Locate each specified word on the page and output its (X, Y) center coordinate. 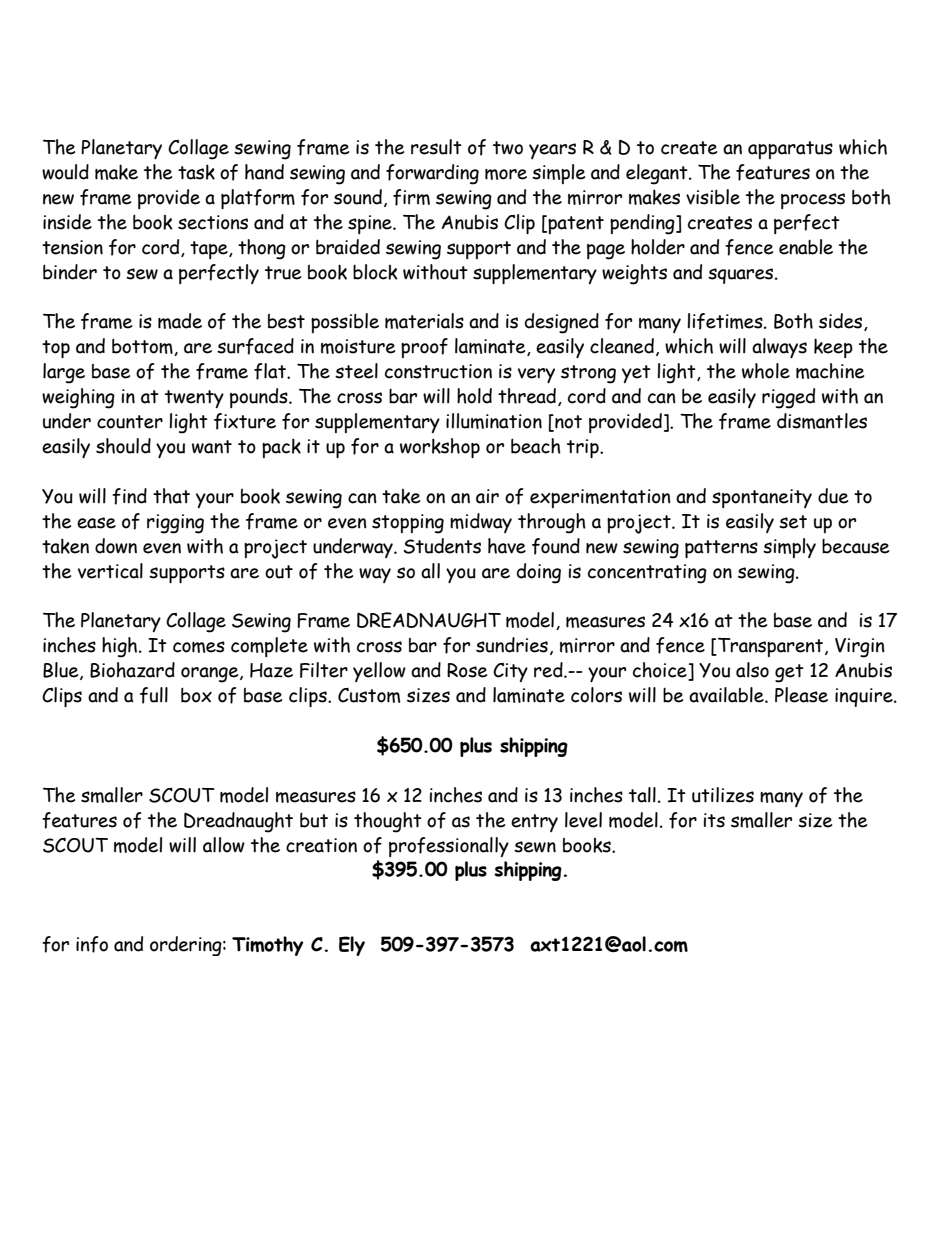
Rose (467, 670)
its (714, 820)
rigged (788, 398)
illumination (494, 421)
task (196, 172)
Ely (352, 946)
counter (130, 422)
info (92, 944)
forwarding (432, 174)
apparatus (790, 150)
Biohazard (132, 670)
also (752, 670)
